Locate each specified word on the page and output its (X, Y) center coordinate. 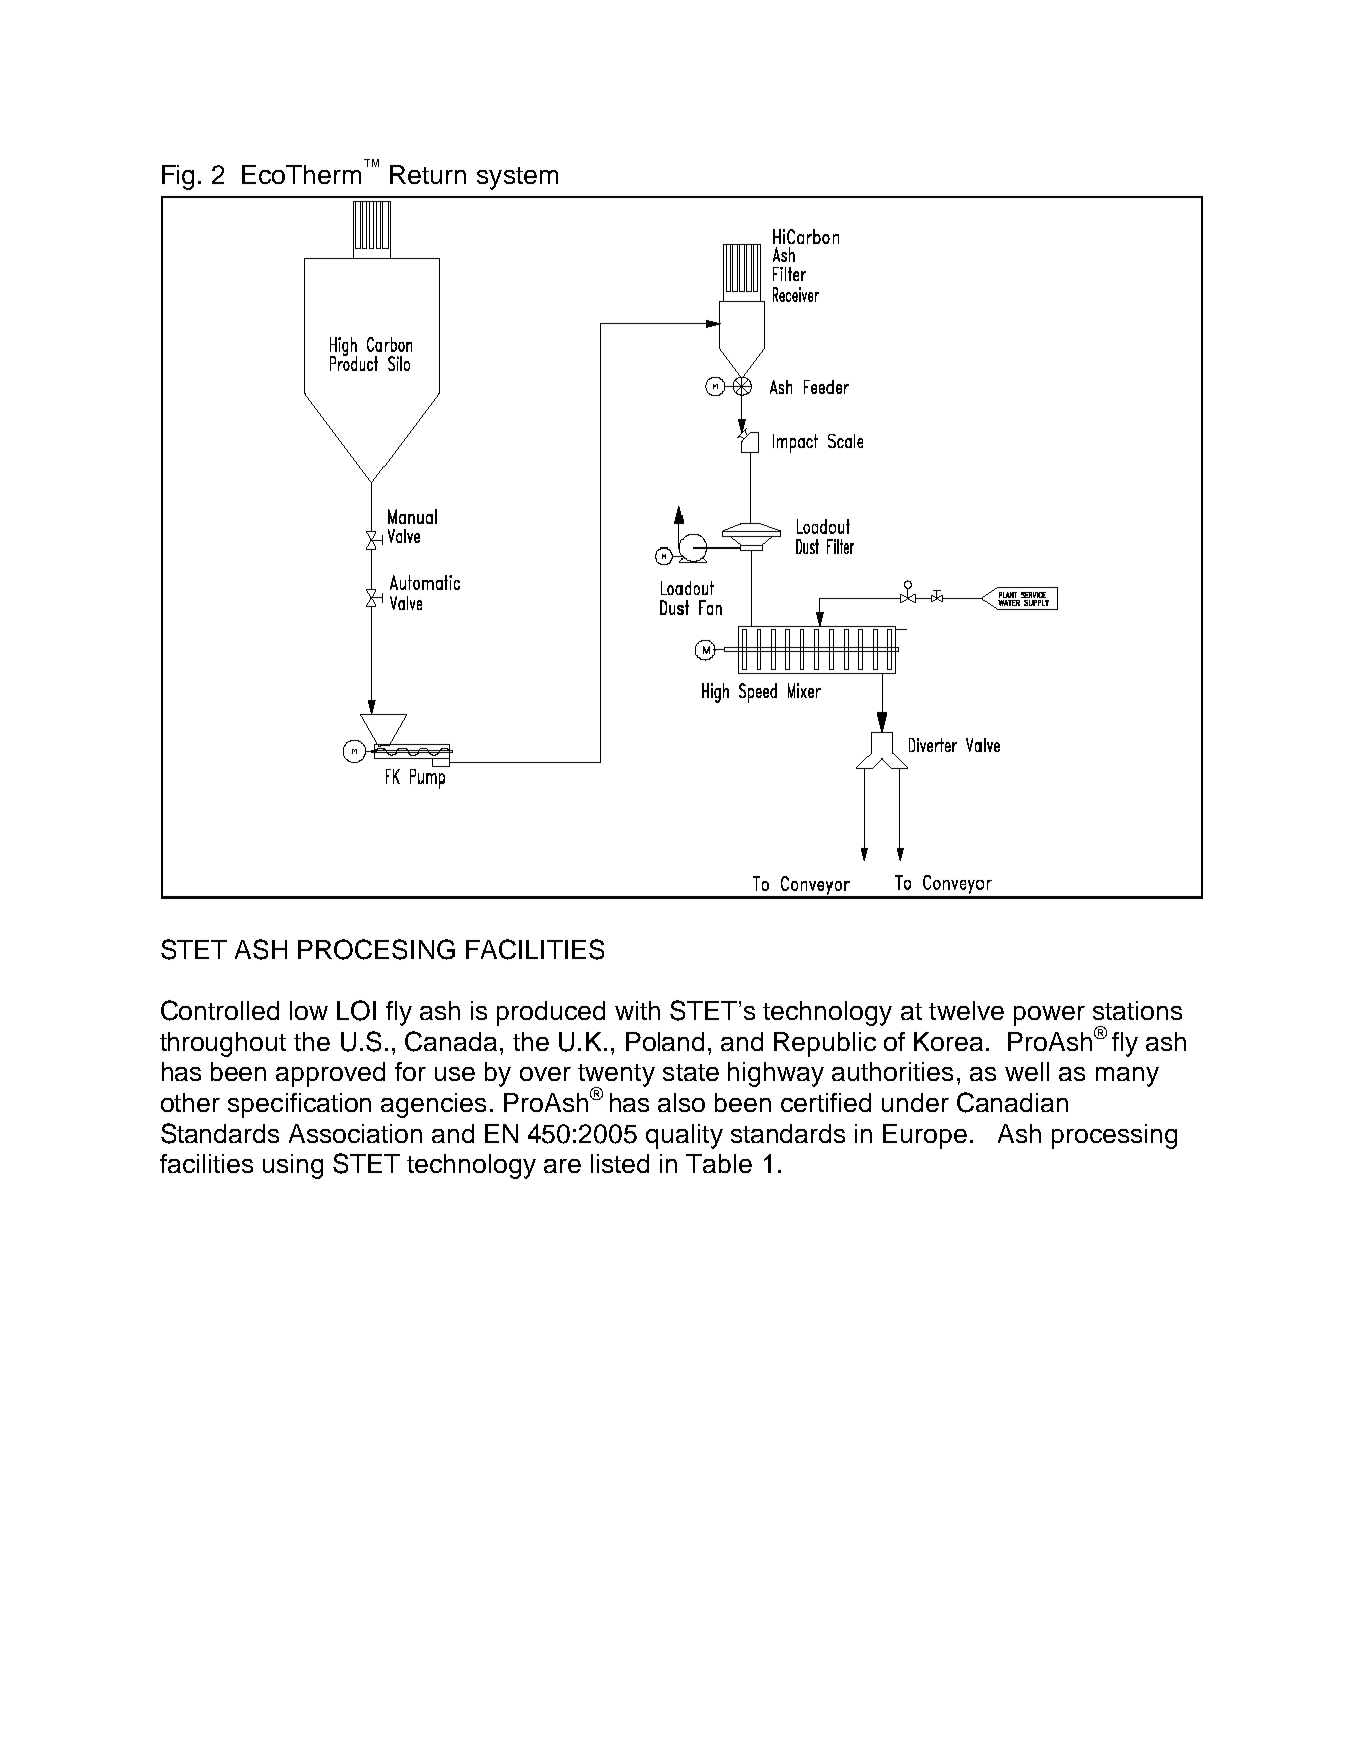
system (517, 178)
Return (428, 174)
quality (684, 1136)
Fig (178, 177)
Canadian (1012, 1102)
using (293, 1166)
